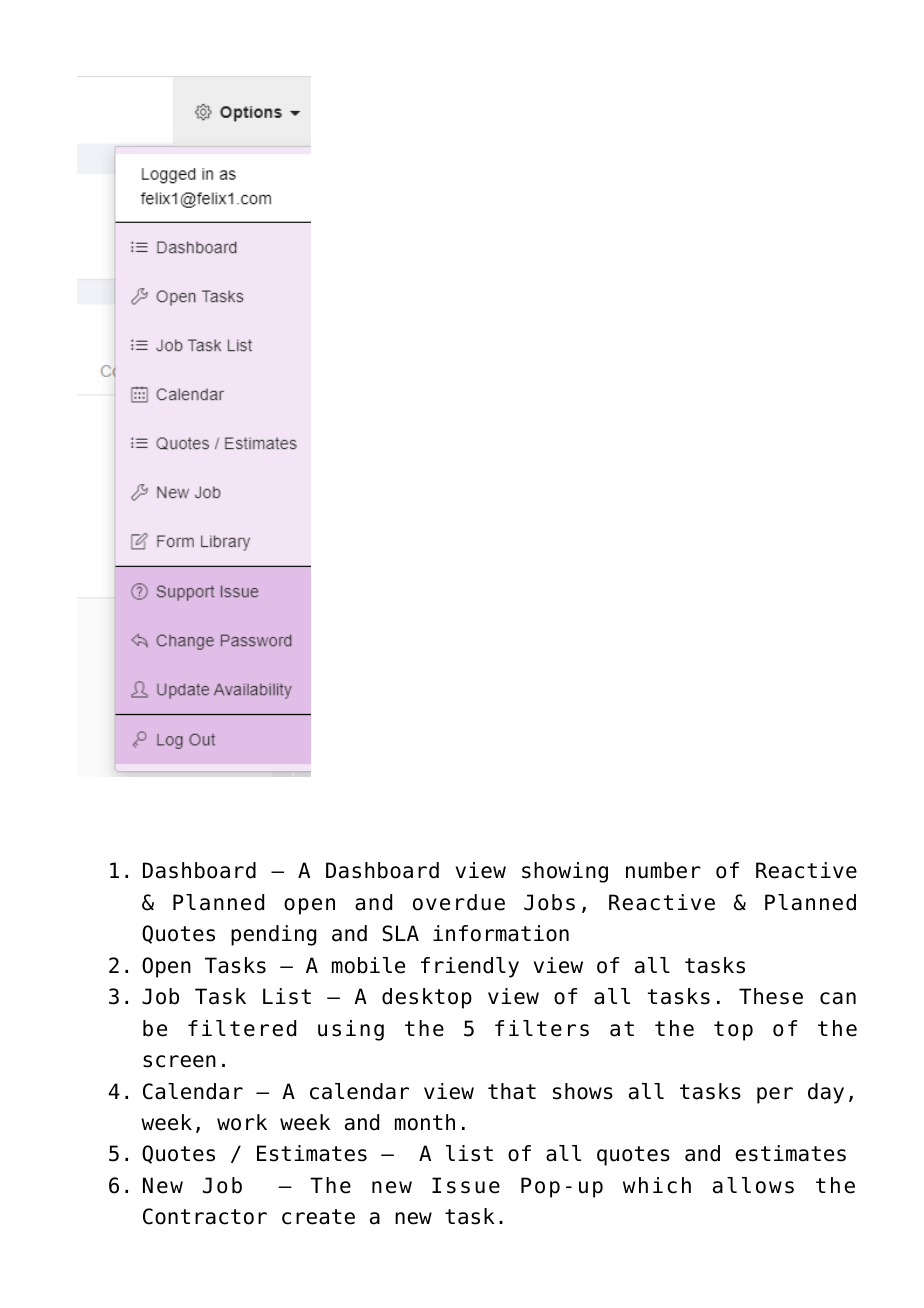 This image has width=924, height=1308. Describe the element at coordinates (273, 935) in the image. I see `pending` at that location.
